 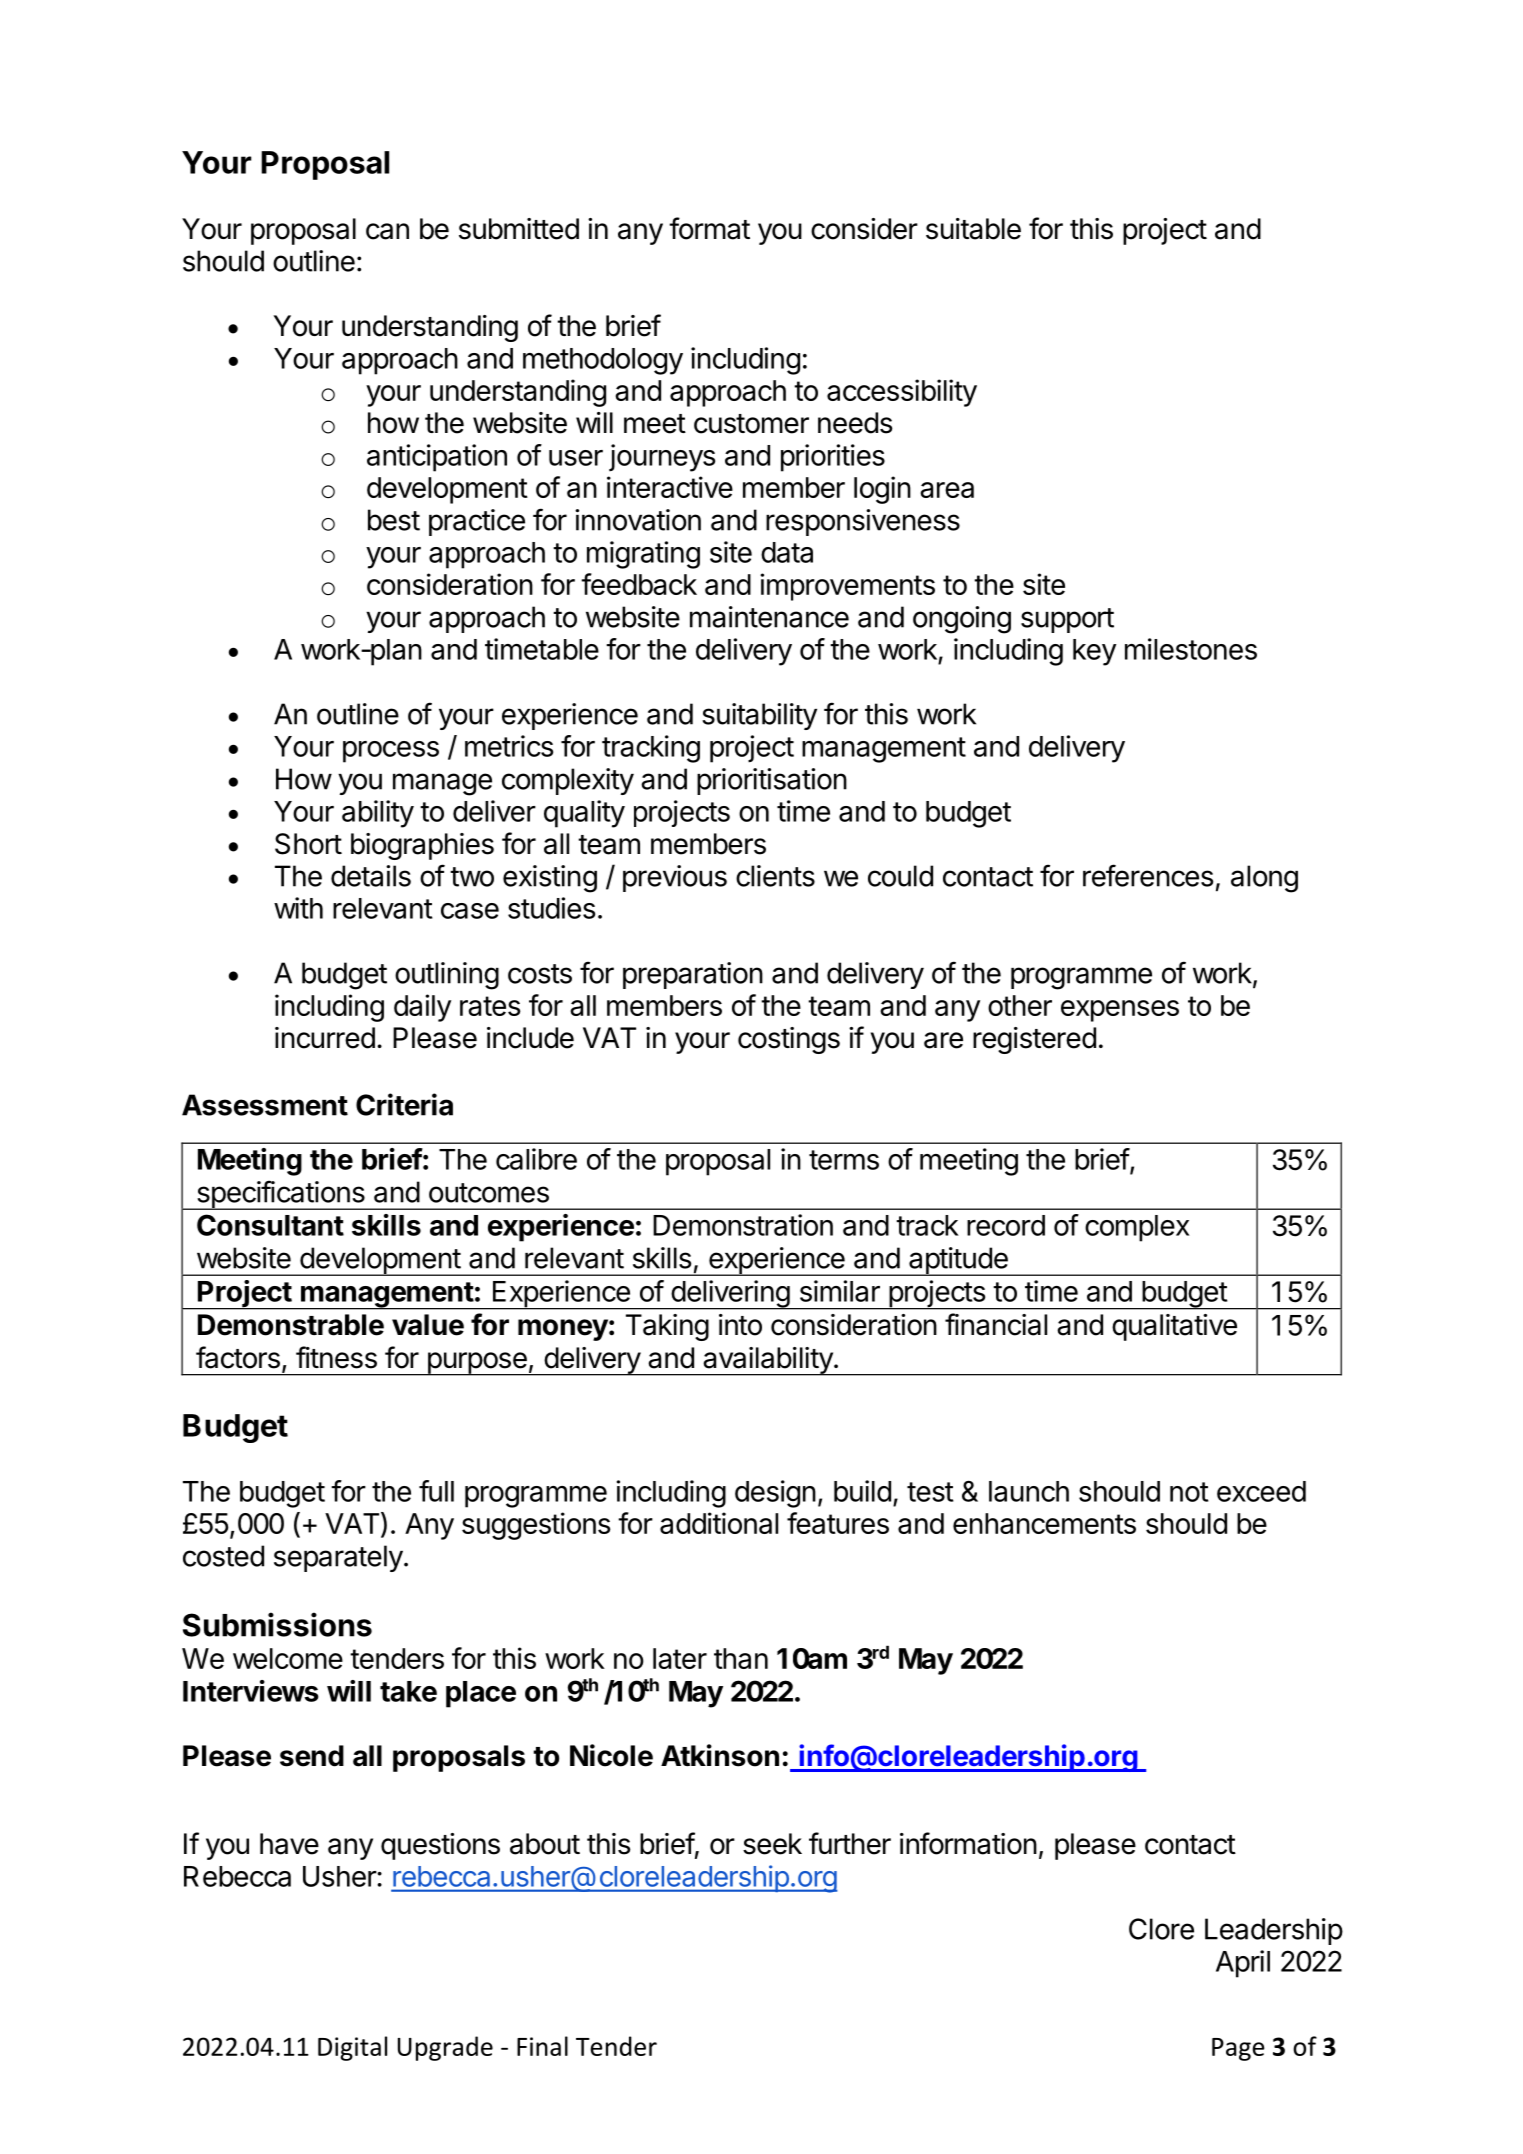 I want to click on suitable, so click(x=973, y=229).
